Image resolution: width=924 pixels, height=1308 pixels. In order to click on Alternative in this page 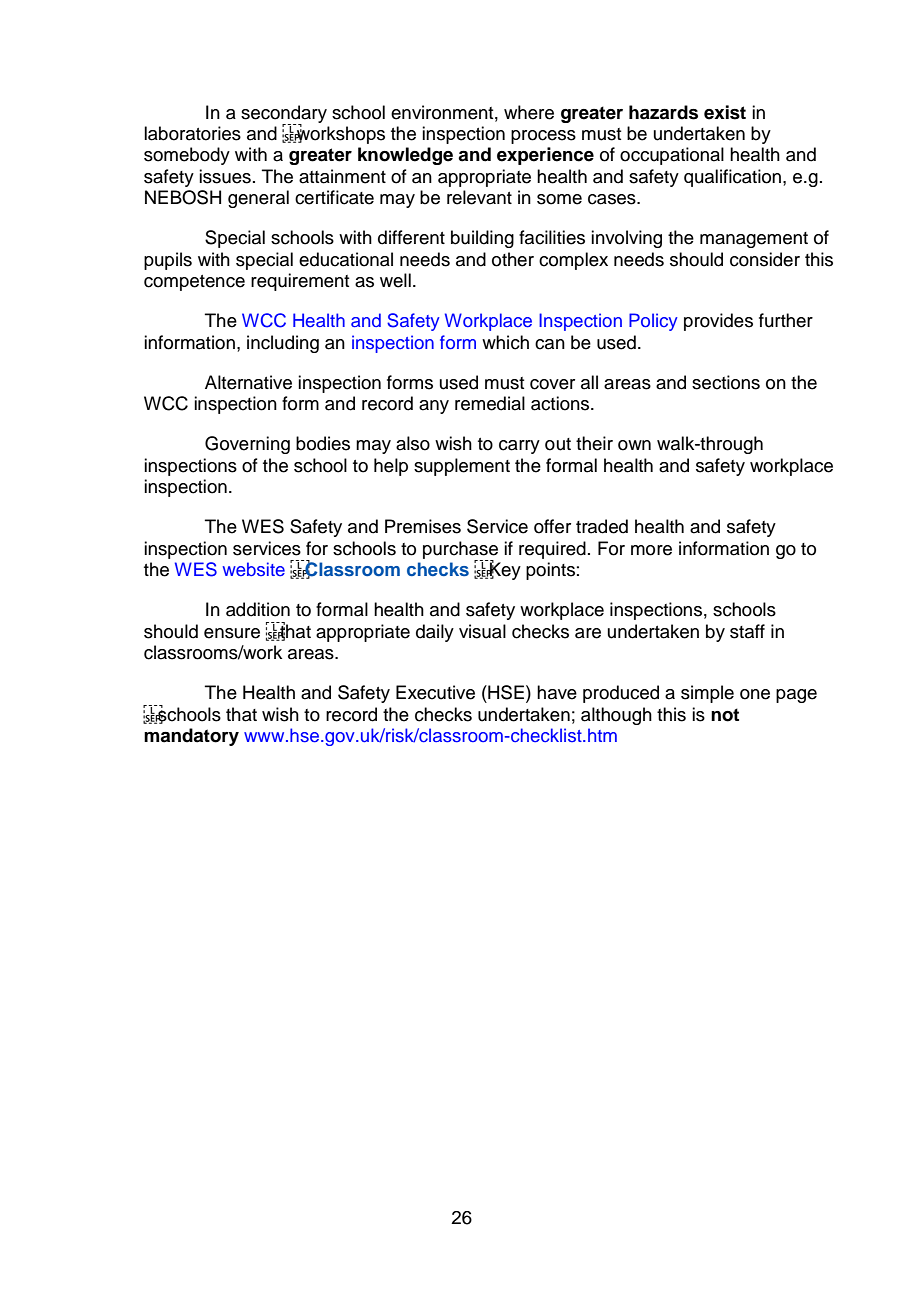, I will do `click(248, 382)`.
